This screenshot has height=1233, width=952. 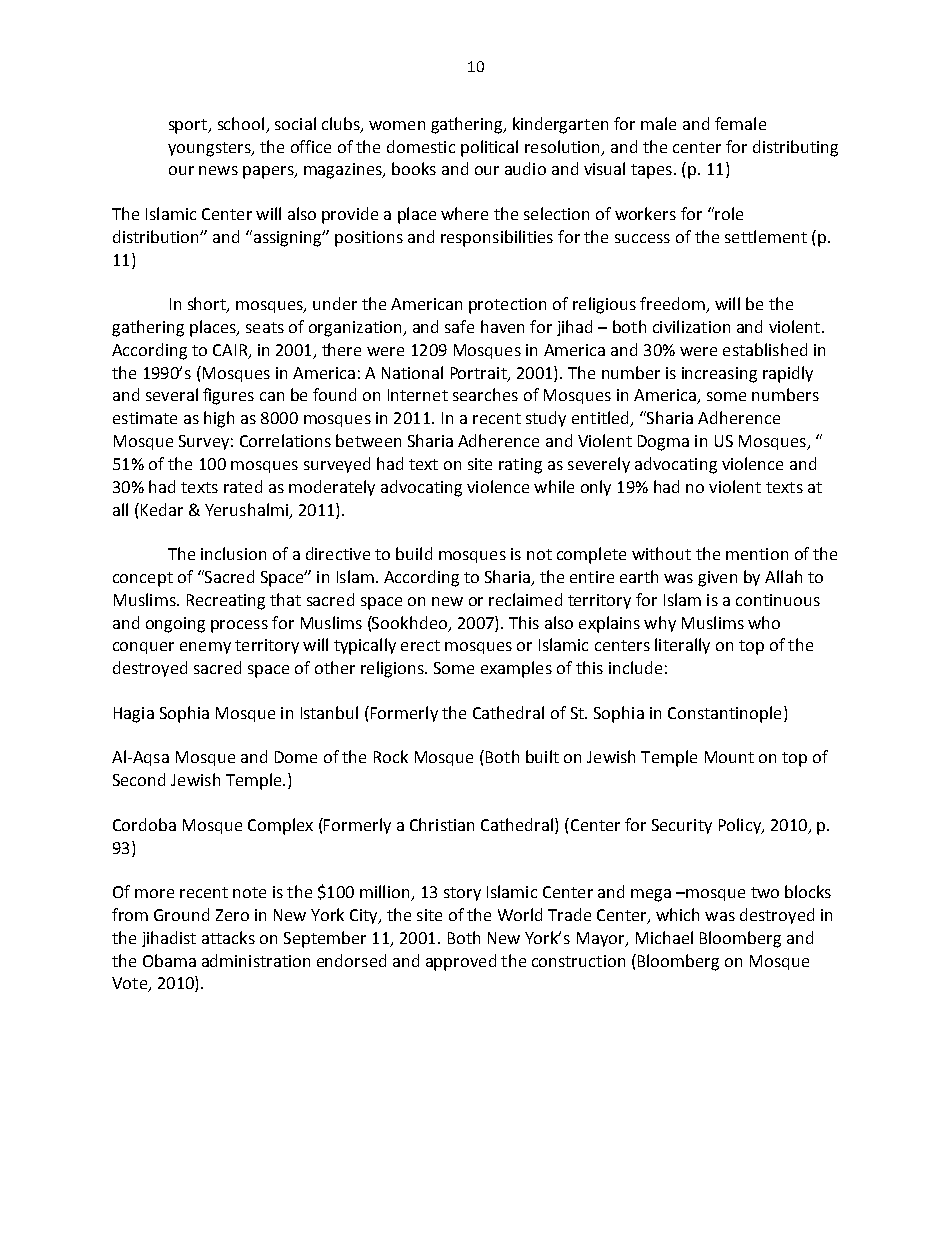 I want to click on distributing, so click(x=795, y=148).
